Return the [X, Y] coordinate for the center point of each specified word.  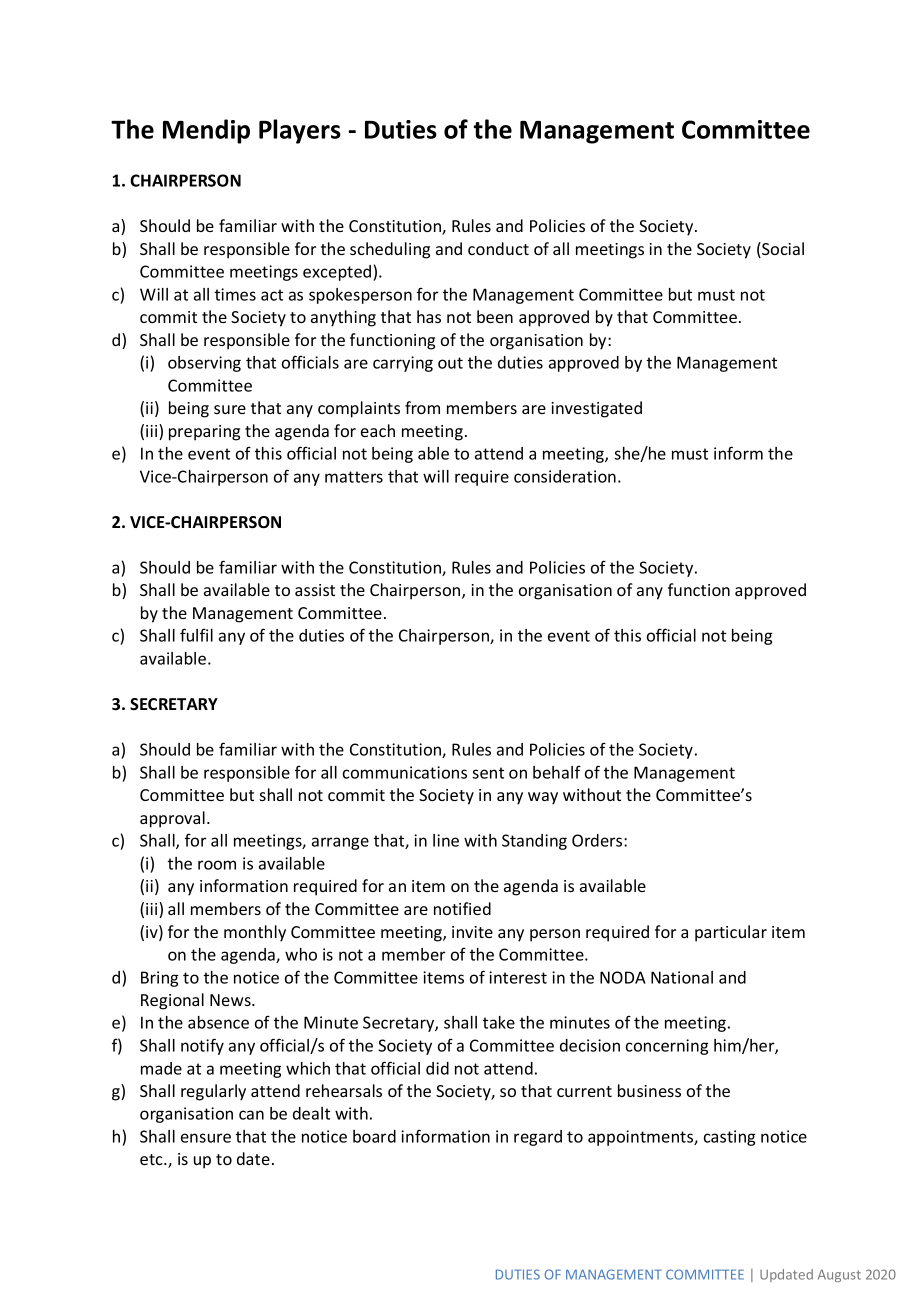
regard [538, 1138]
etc [152, 1159]
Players [300, 131]
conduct [498, 248]
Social [782, 250]
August [839, 1275]
